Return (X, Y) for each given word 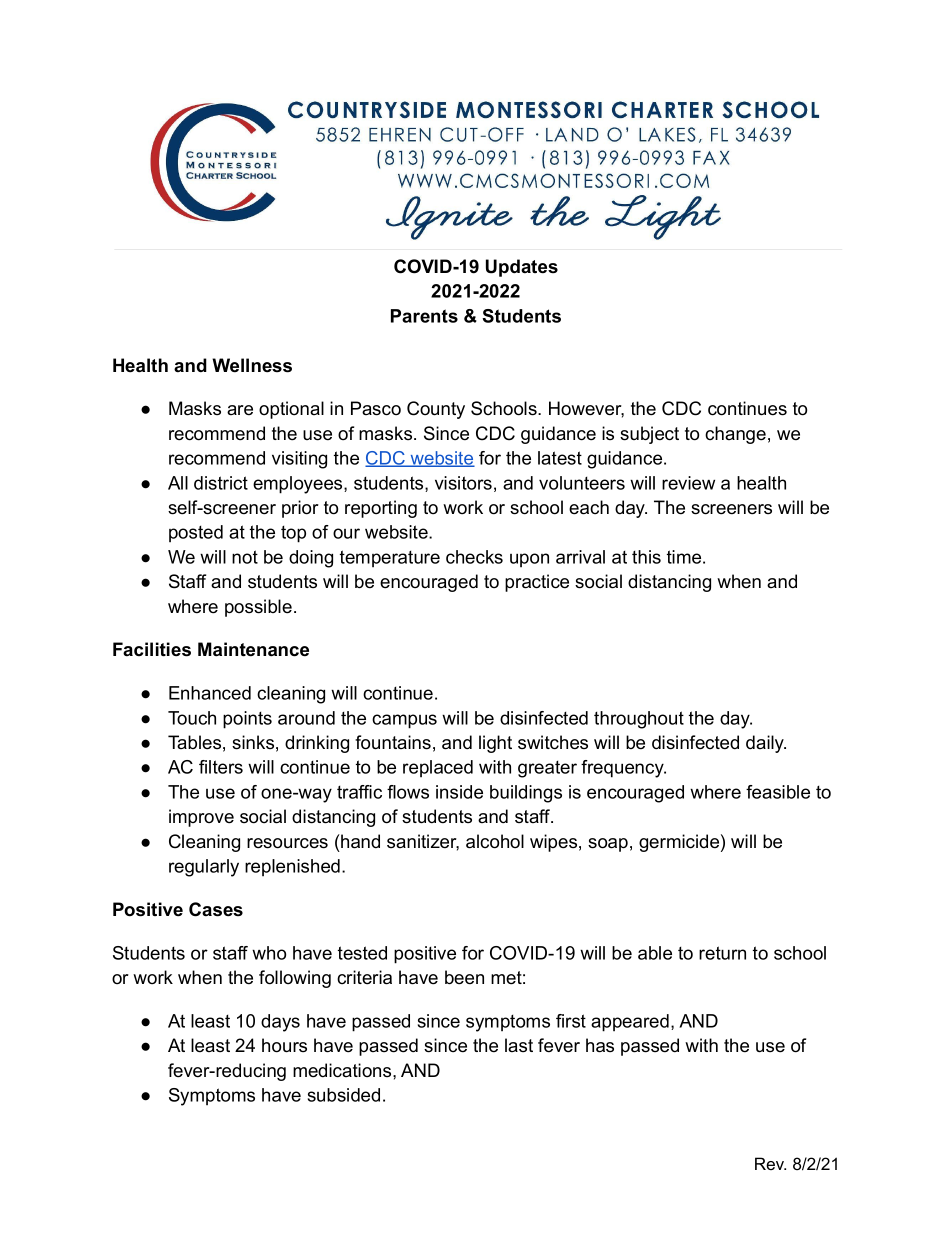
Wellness (252, 365)
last (519, 1045)
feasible (778, 792)
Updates (522, 268)
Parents (424, 316)
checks (474, 557)
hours (284, 1045)
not (245, 557)
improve (201, 818)
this (646, 557)
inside (459, 792)
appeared (630, 1023)
